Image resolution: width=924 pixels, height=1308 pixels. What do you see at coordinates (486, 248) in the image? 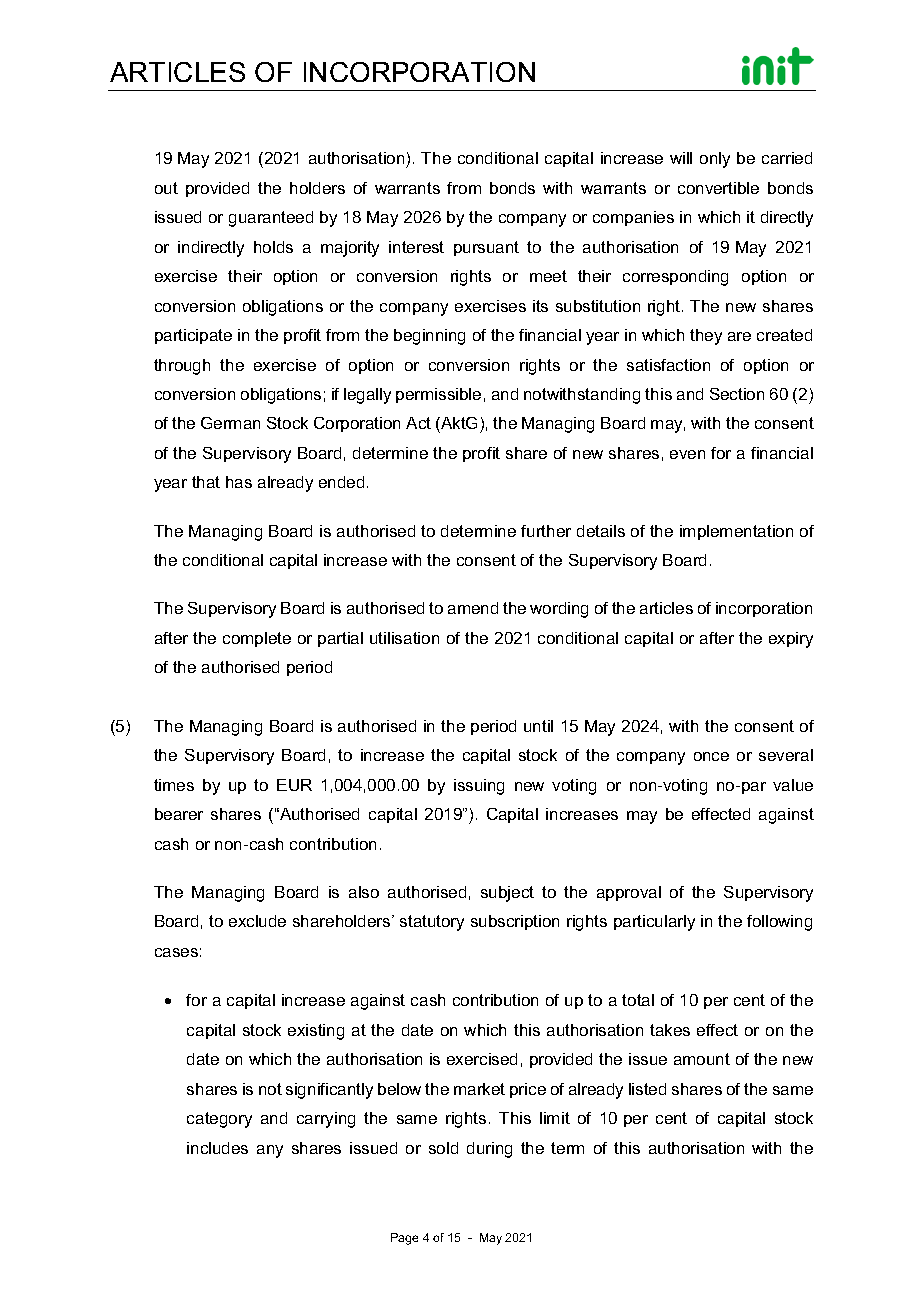
I see `pursuant` at bounding box center [486, 248].
